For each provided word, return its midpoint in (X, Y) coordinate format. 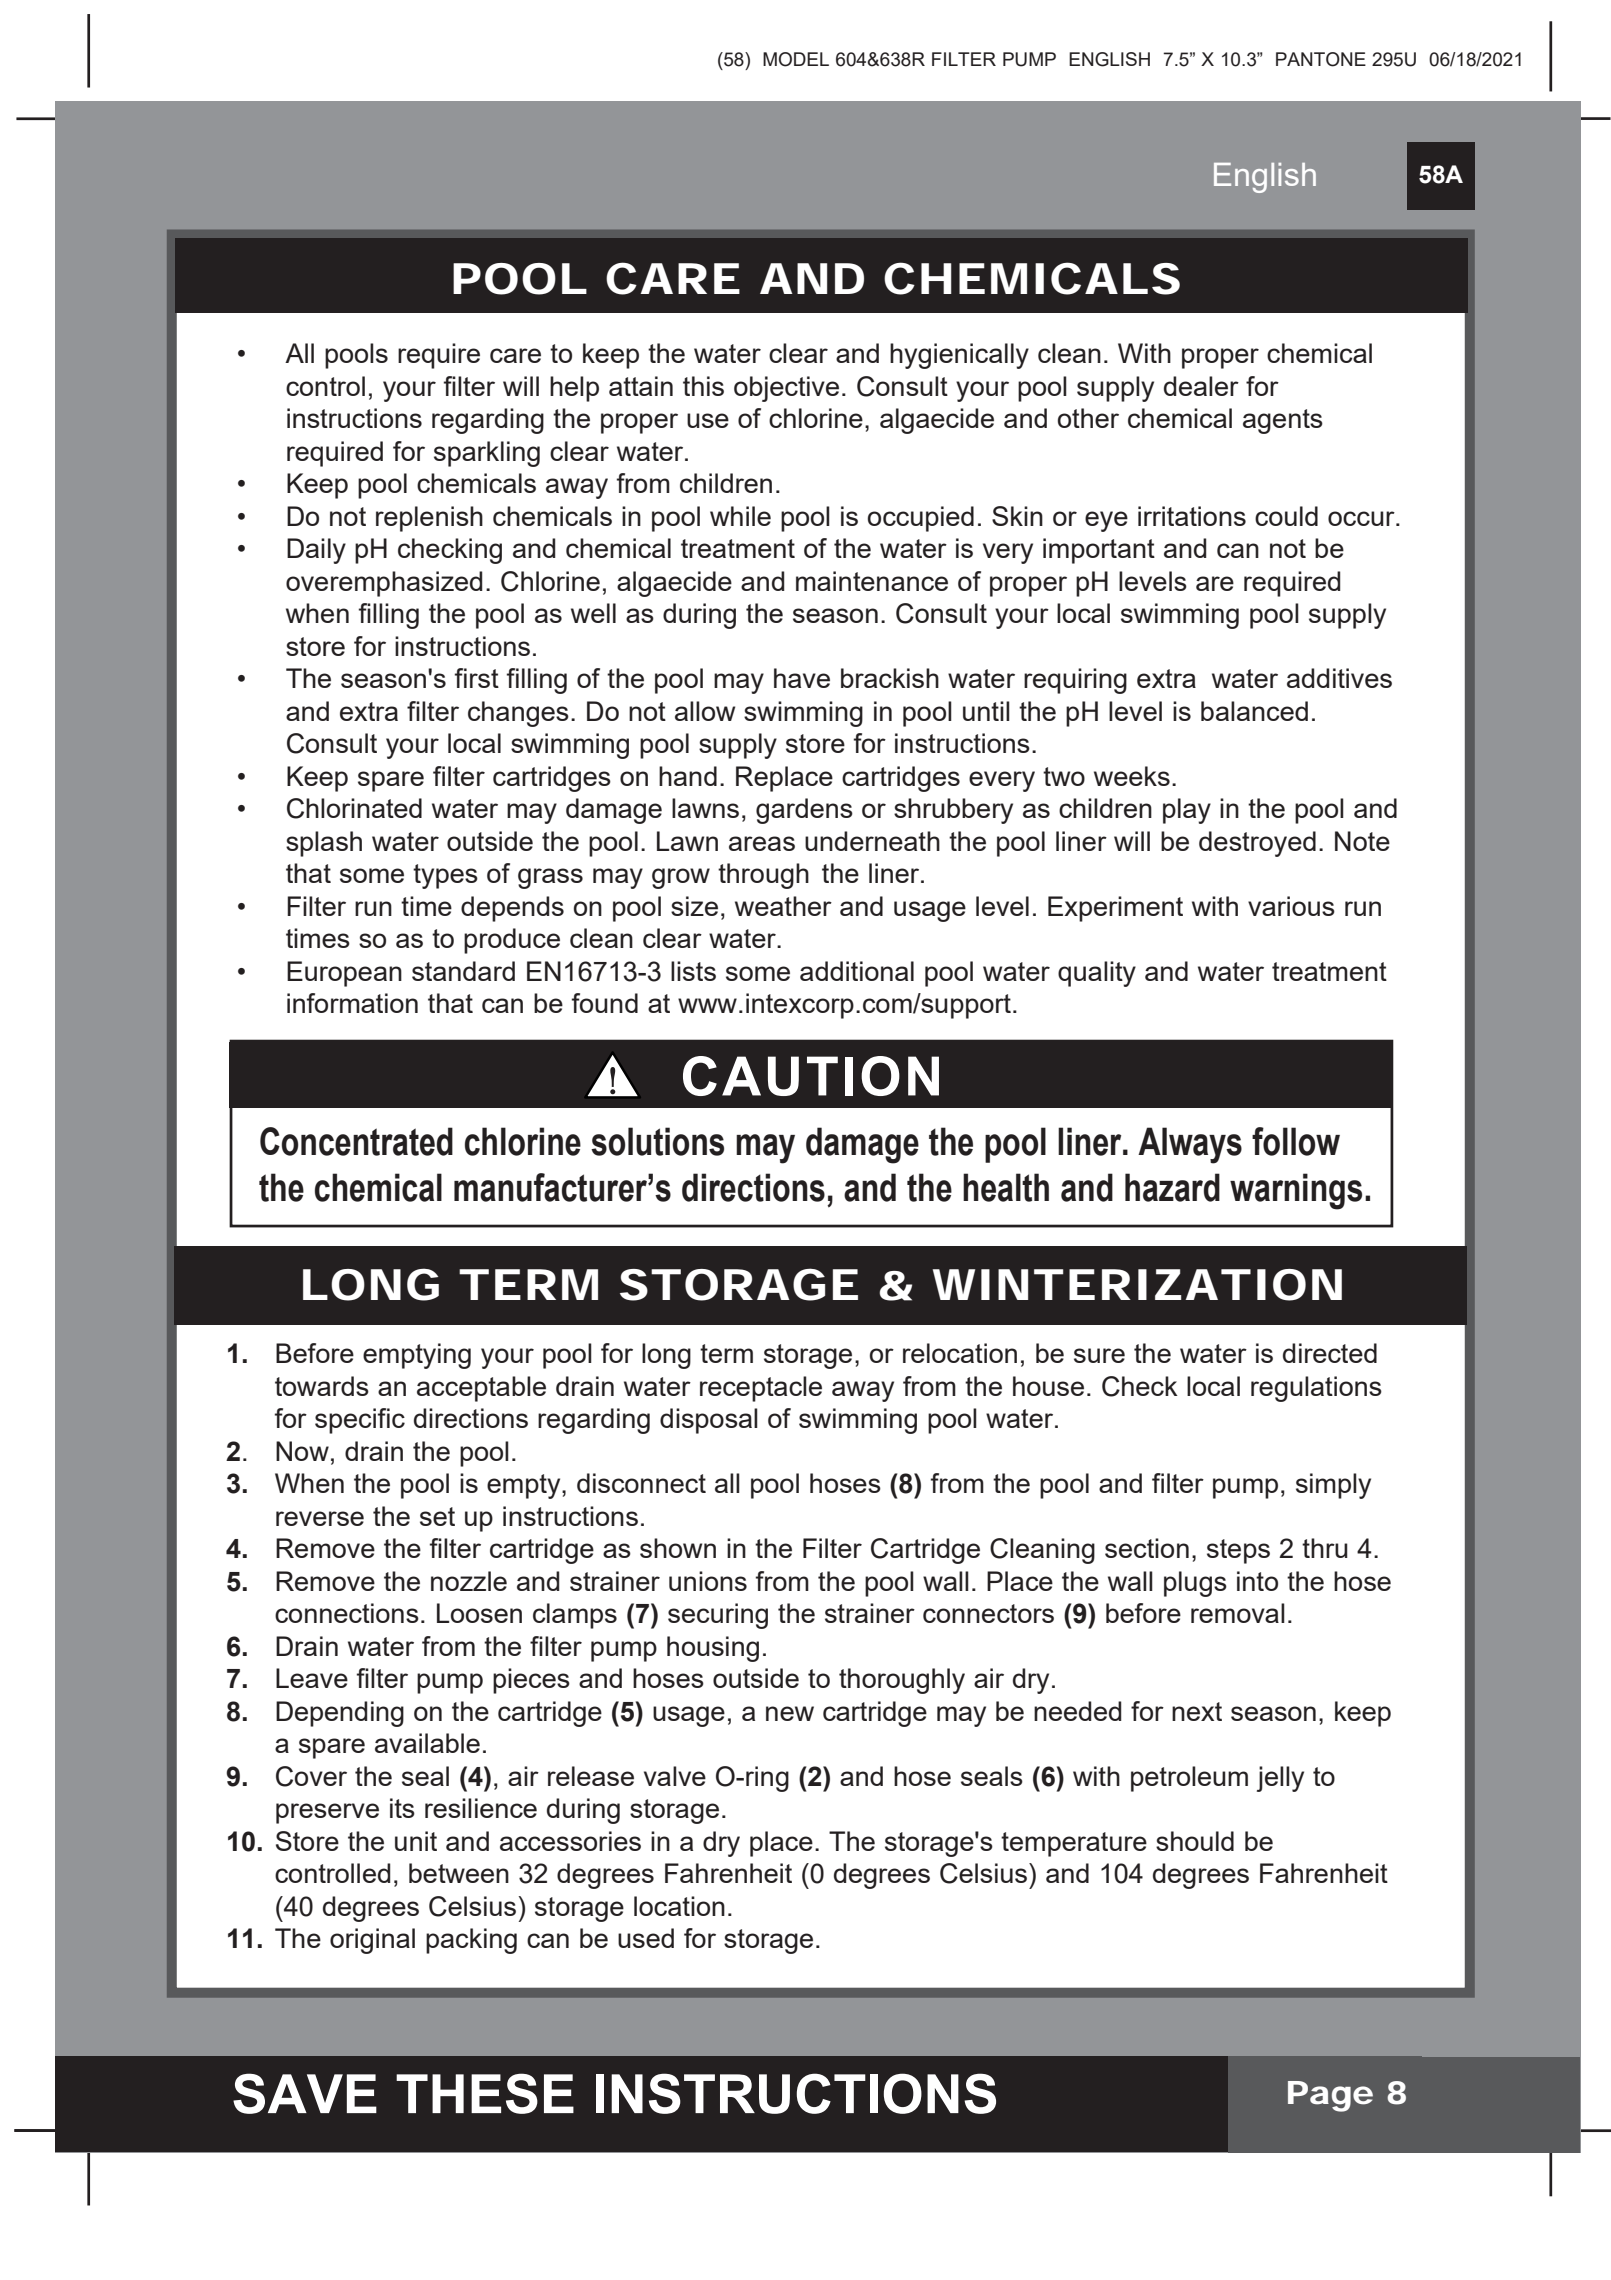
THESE (485, 2093)
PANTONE (1321, 59)
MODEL (796, 59)
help (574, 389)
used (646, 1938)
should (1195, 1841)
